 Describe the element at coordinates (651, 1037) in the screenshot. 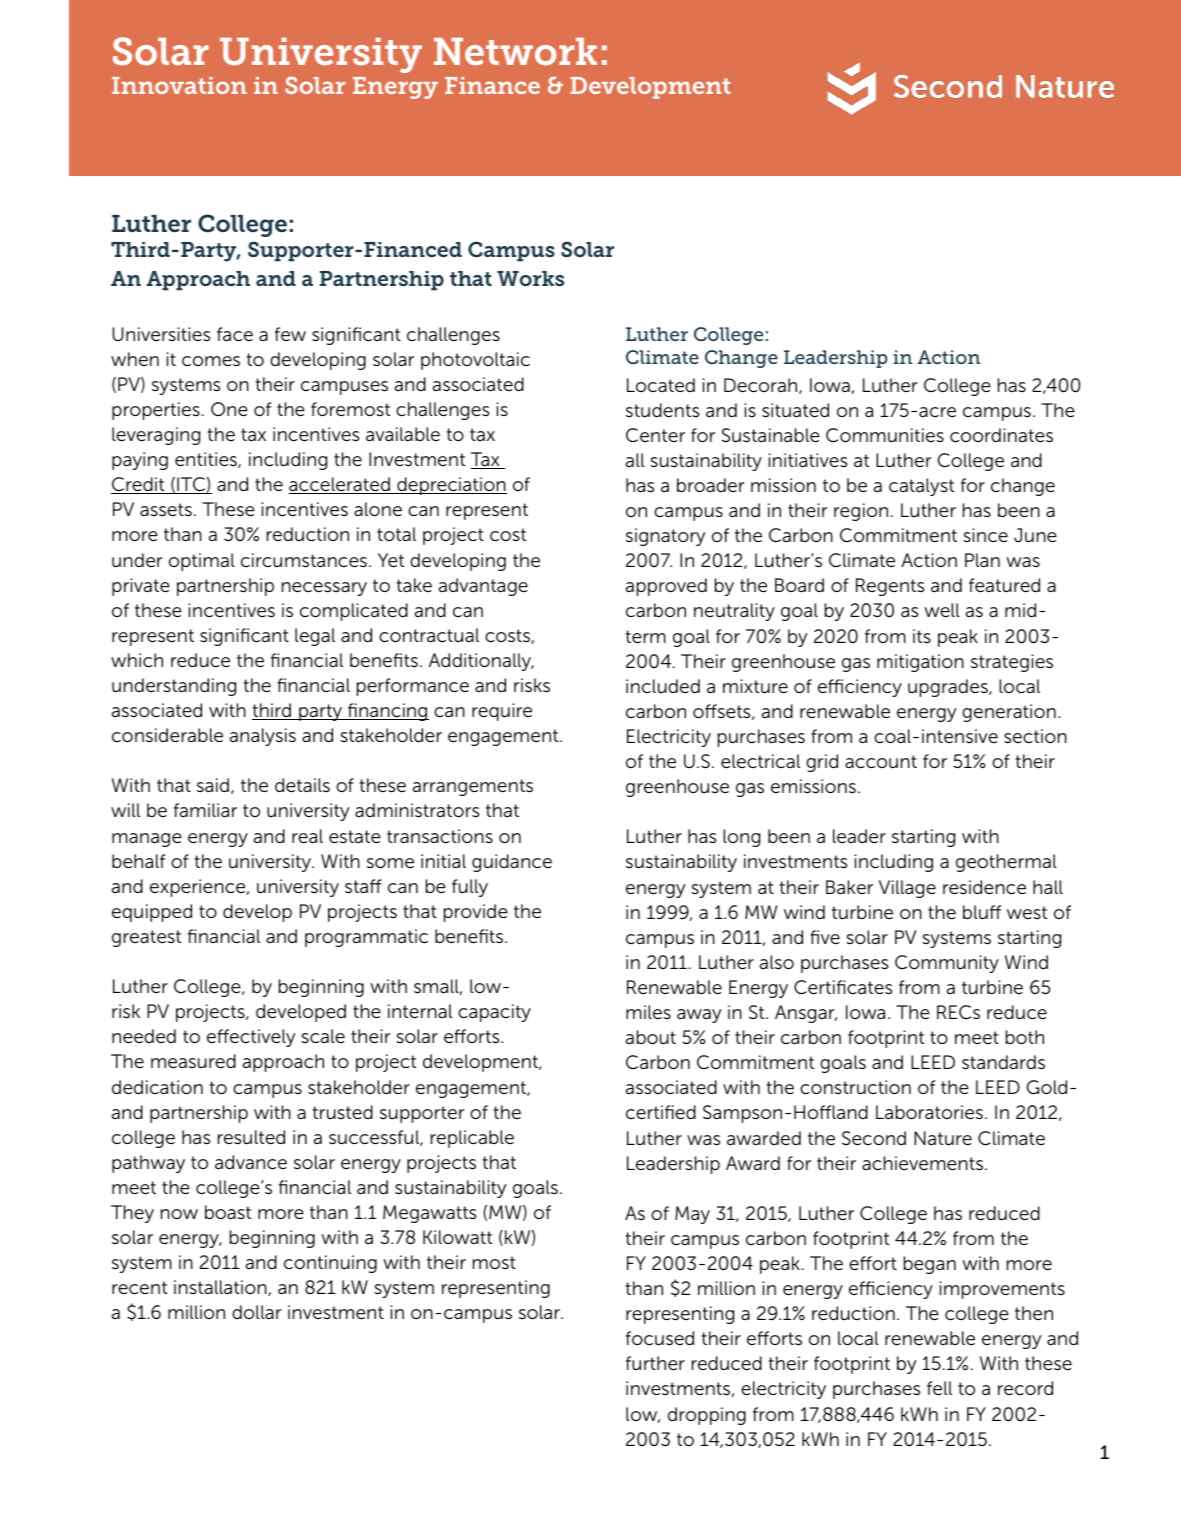

I see `about` at that location.
